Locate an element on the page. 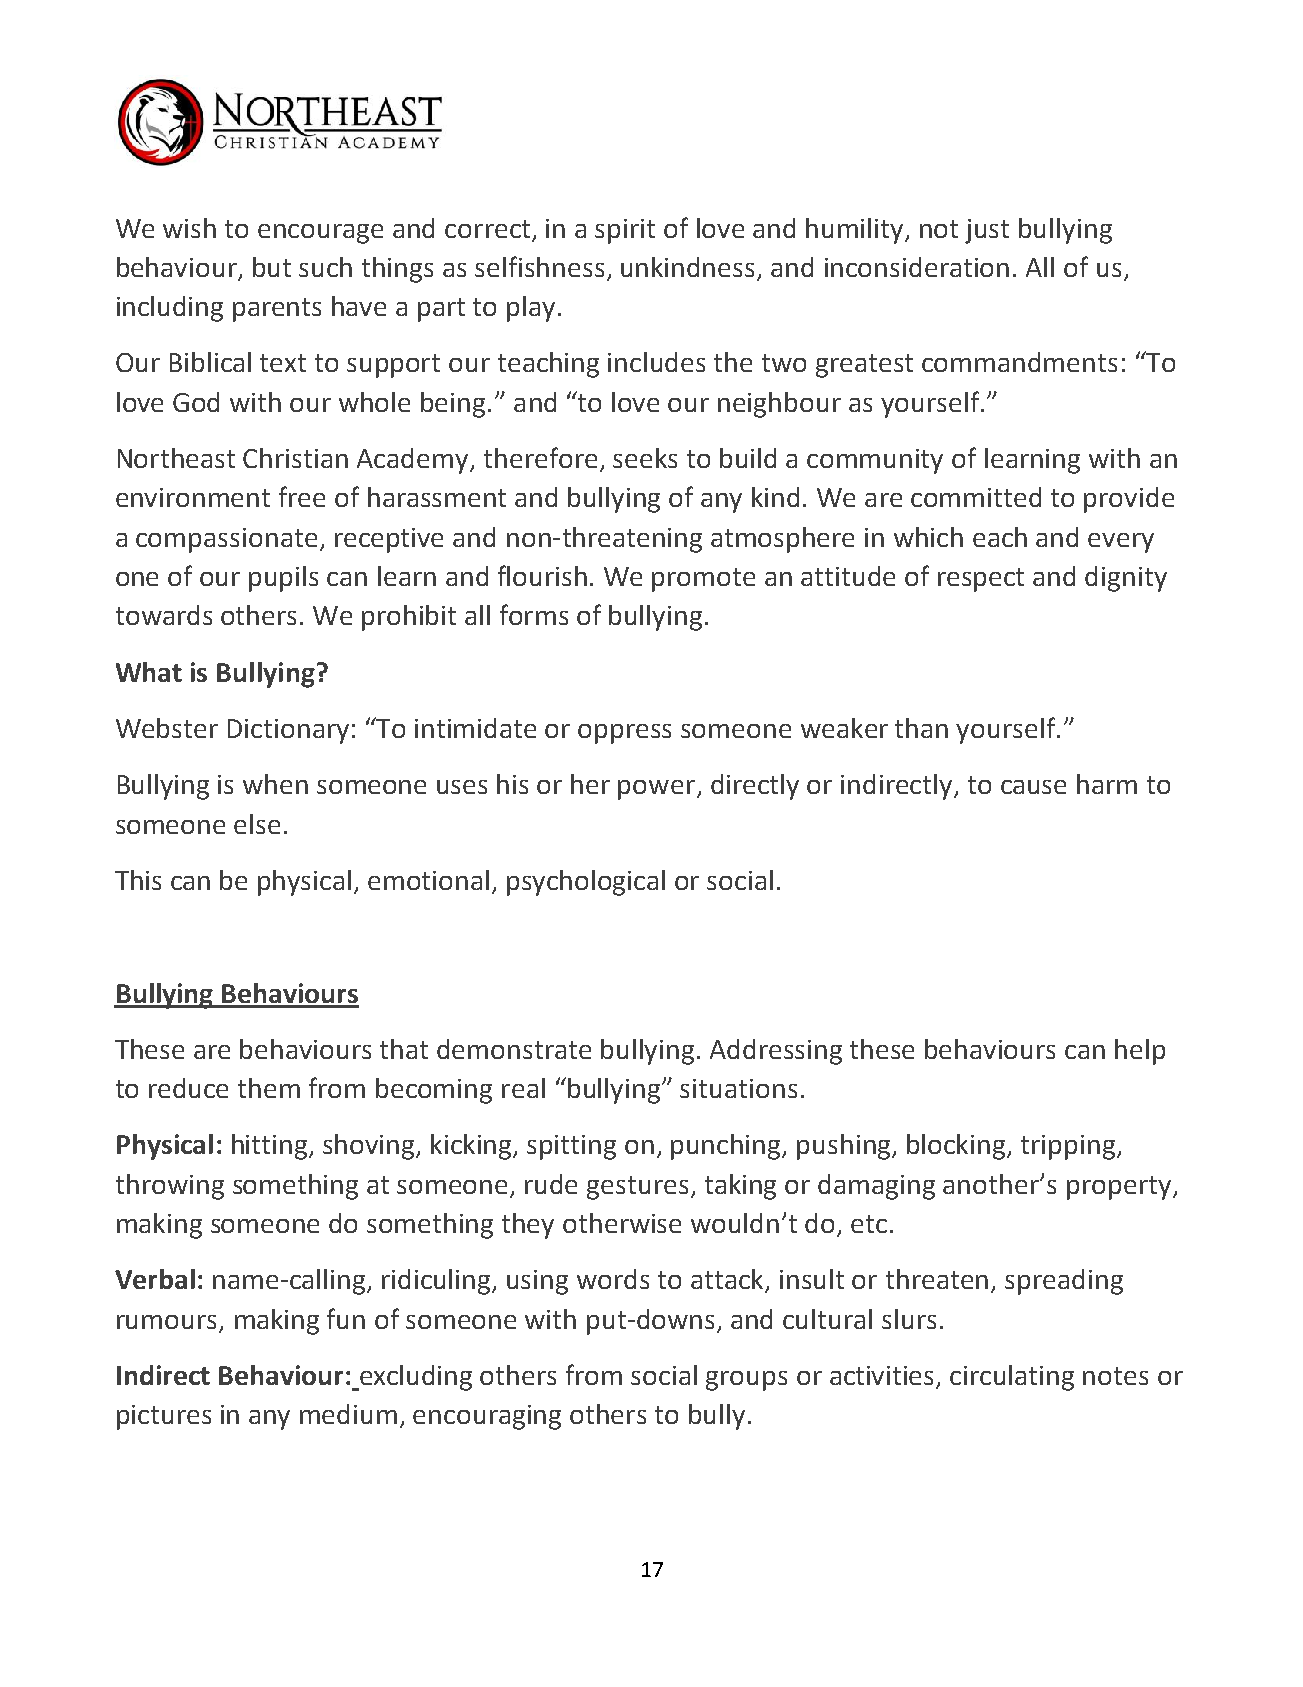 The width and height of the image is (1303, 1687). but is located at coordinates (272, 267).
